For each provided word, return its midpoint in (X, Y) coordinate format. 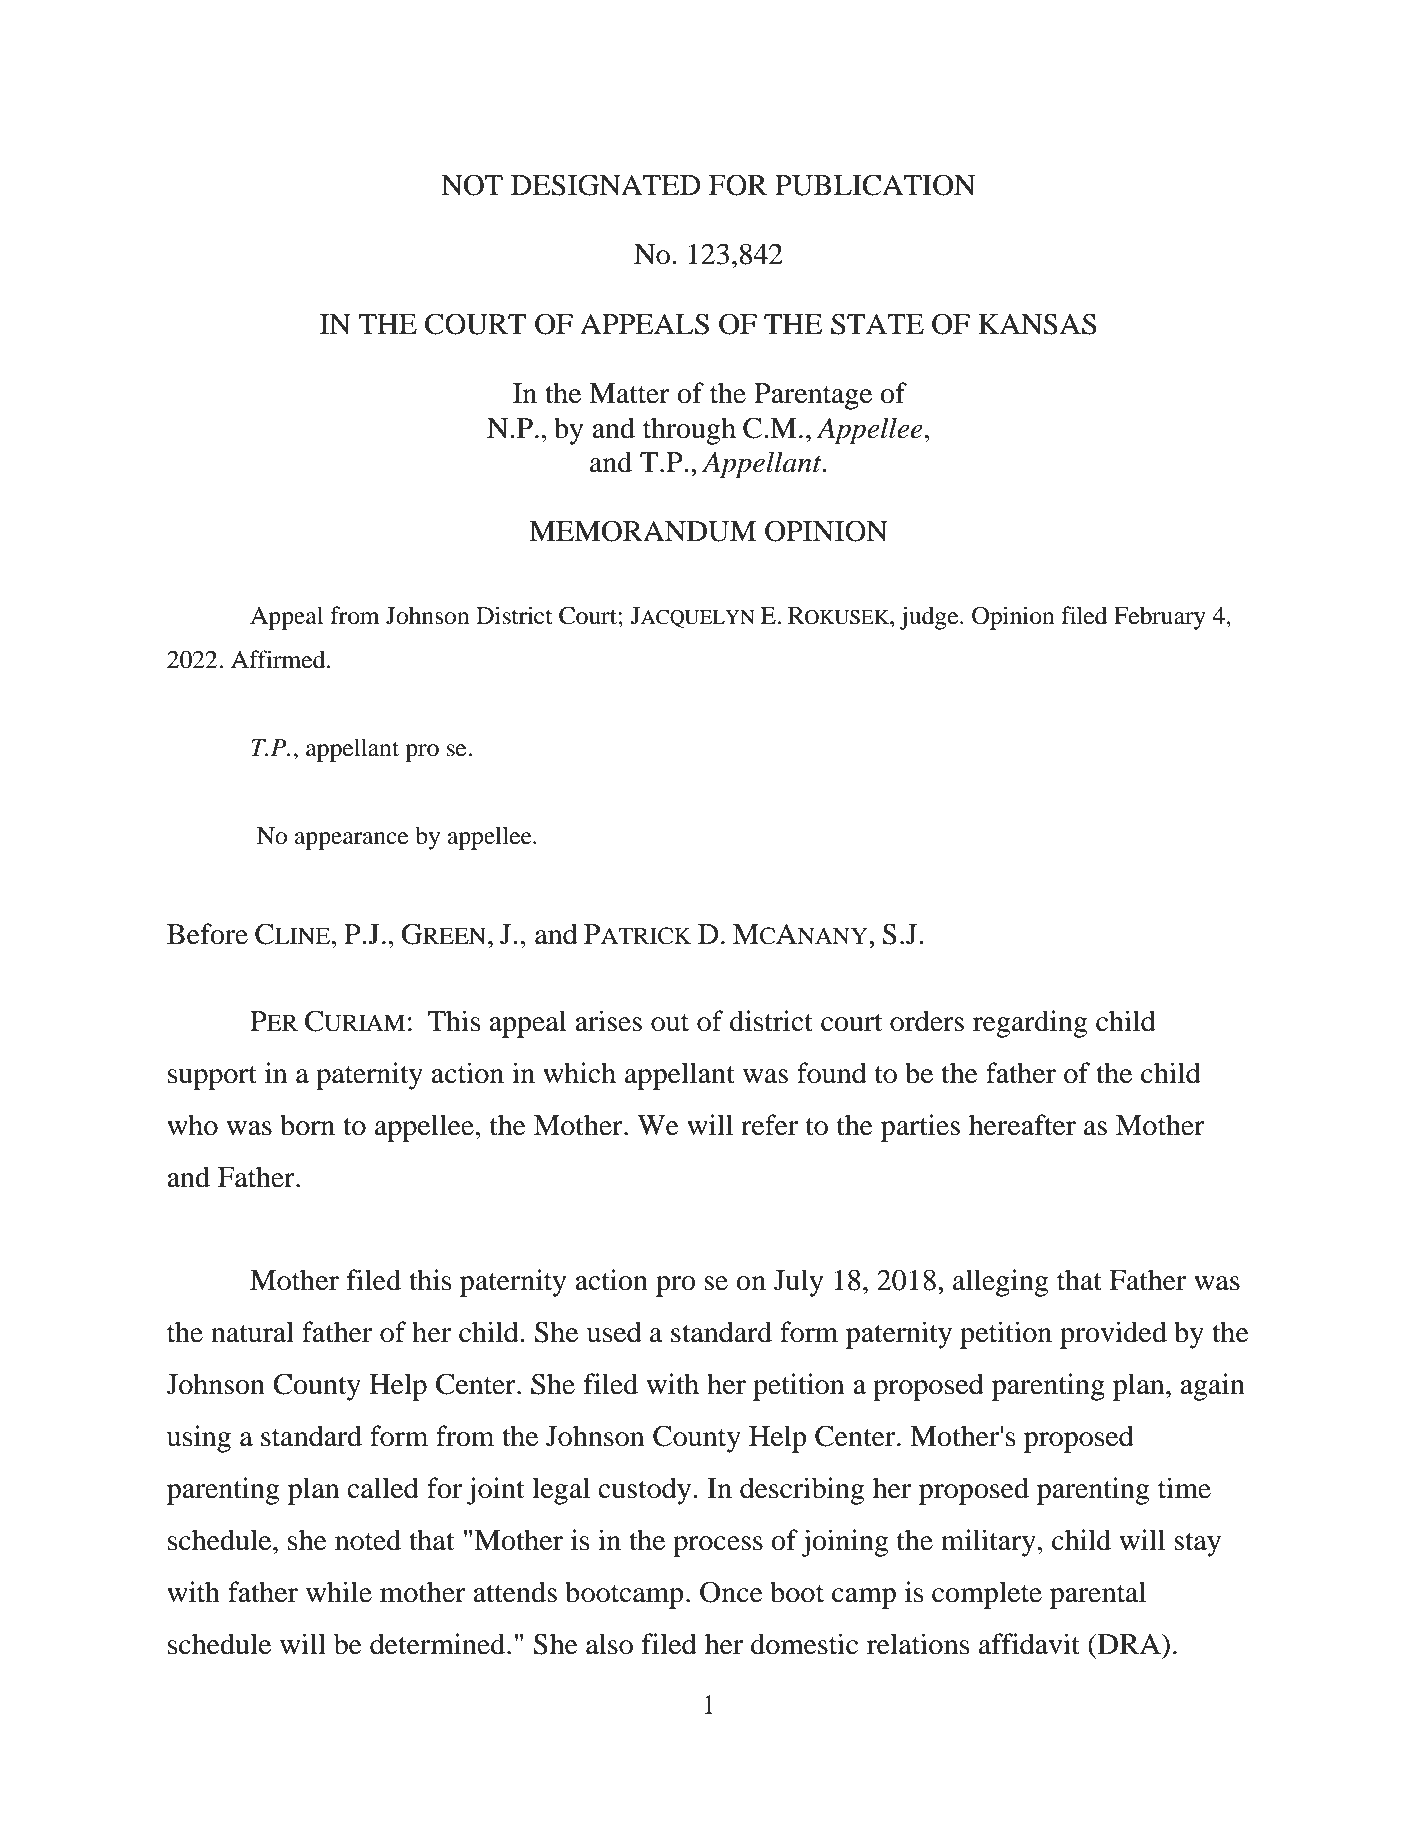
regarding (1030, 1024)
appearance (351, 841)
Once (731, 1592)
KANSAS (1037, 324)
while (339, 1592)
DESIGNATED (606, 185)
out (670, 1023)
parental (1098, 1595)
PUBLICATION (875, 185)
